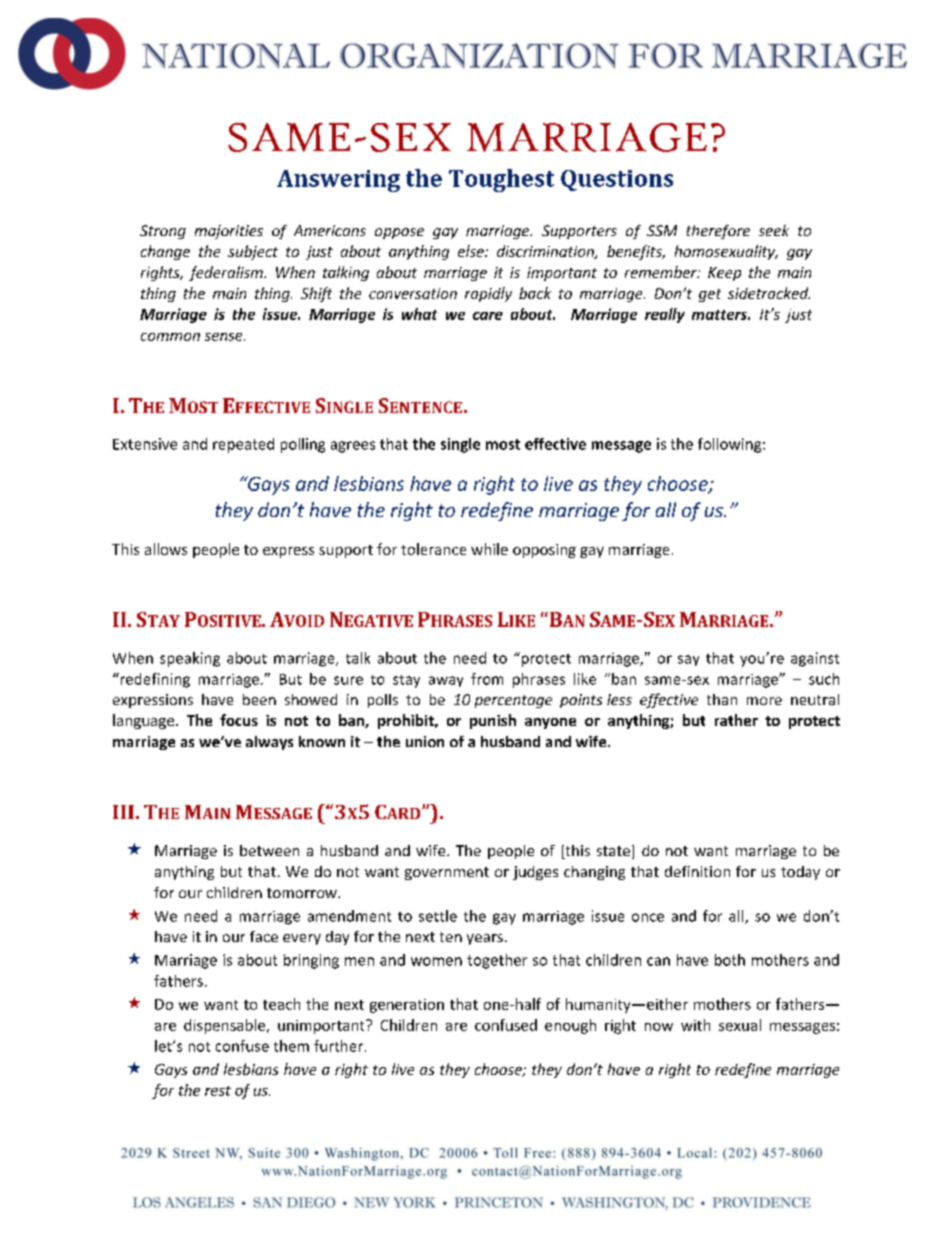  I want to click on following, so click(731, 445).
